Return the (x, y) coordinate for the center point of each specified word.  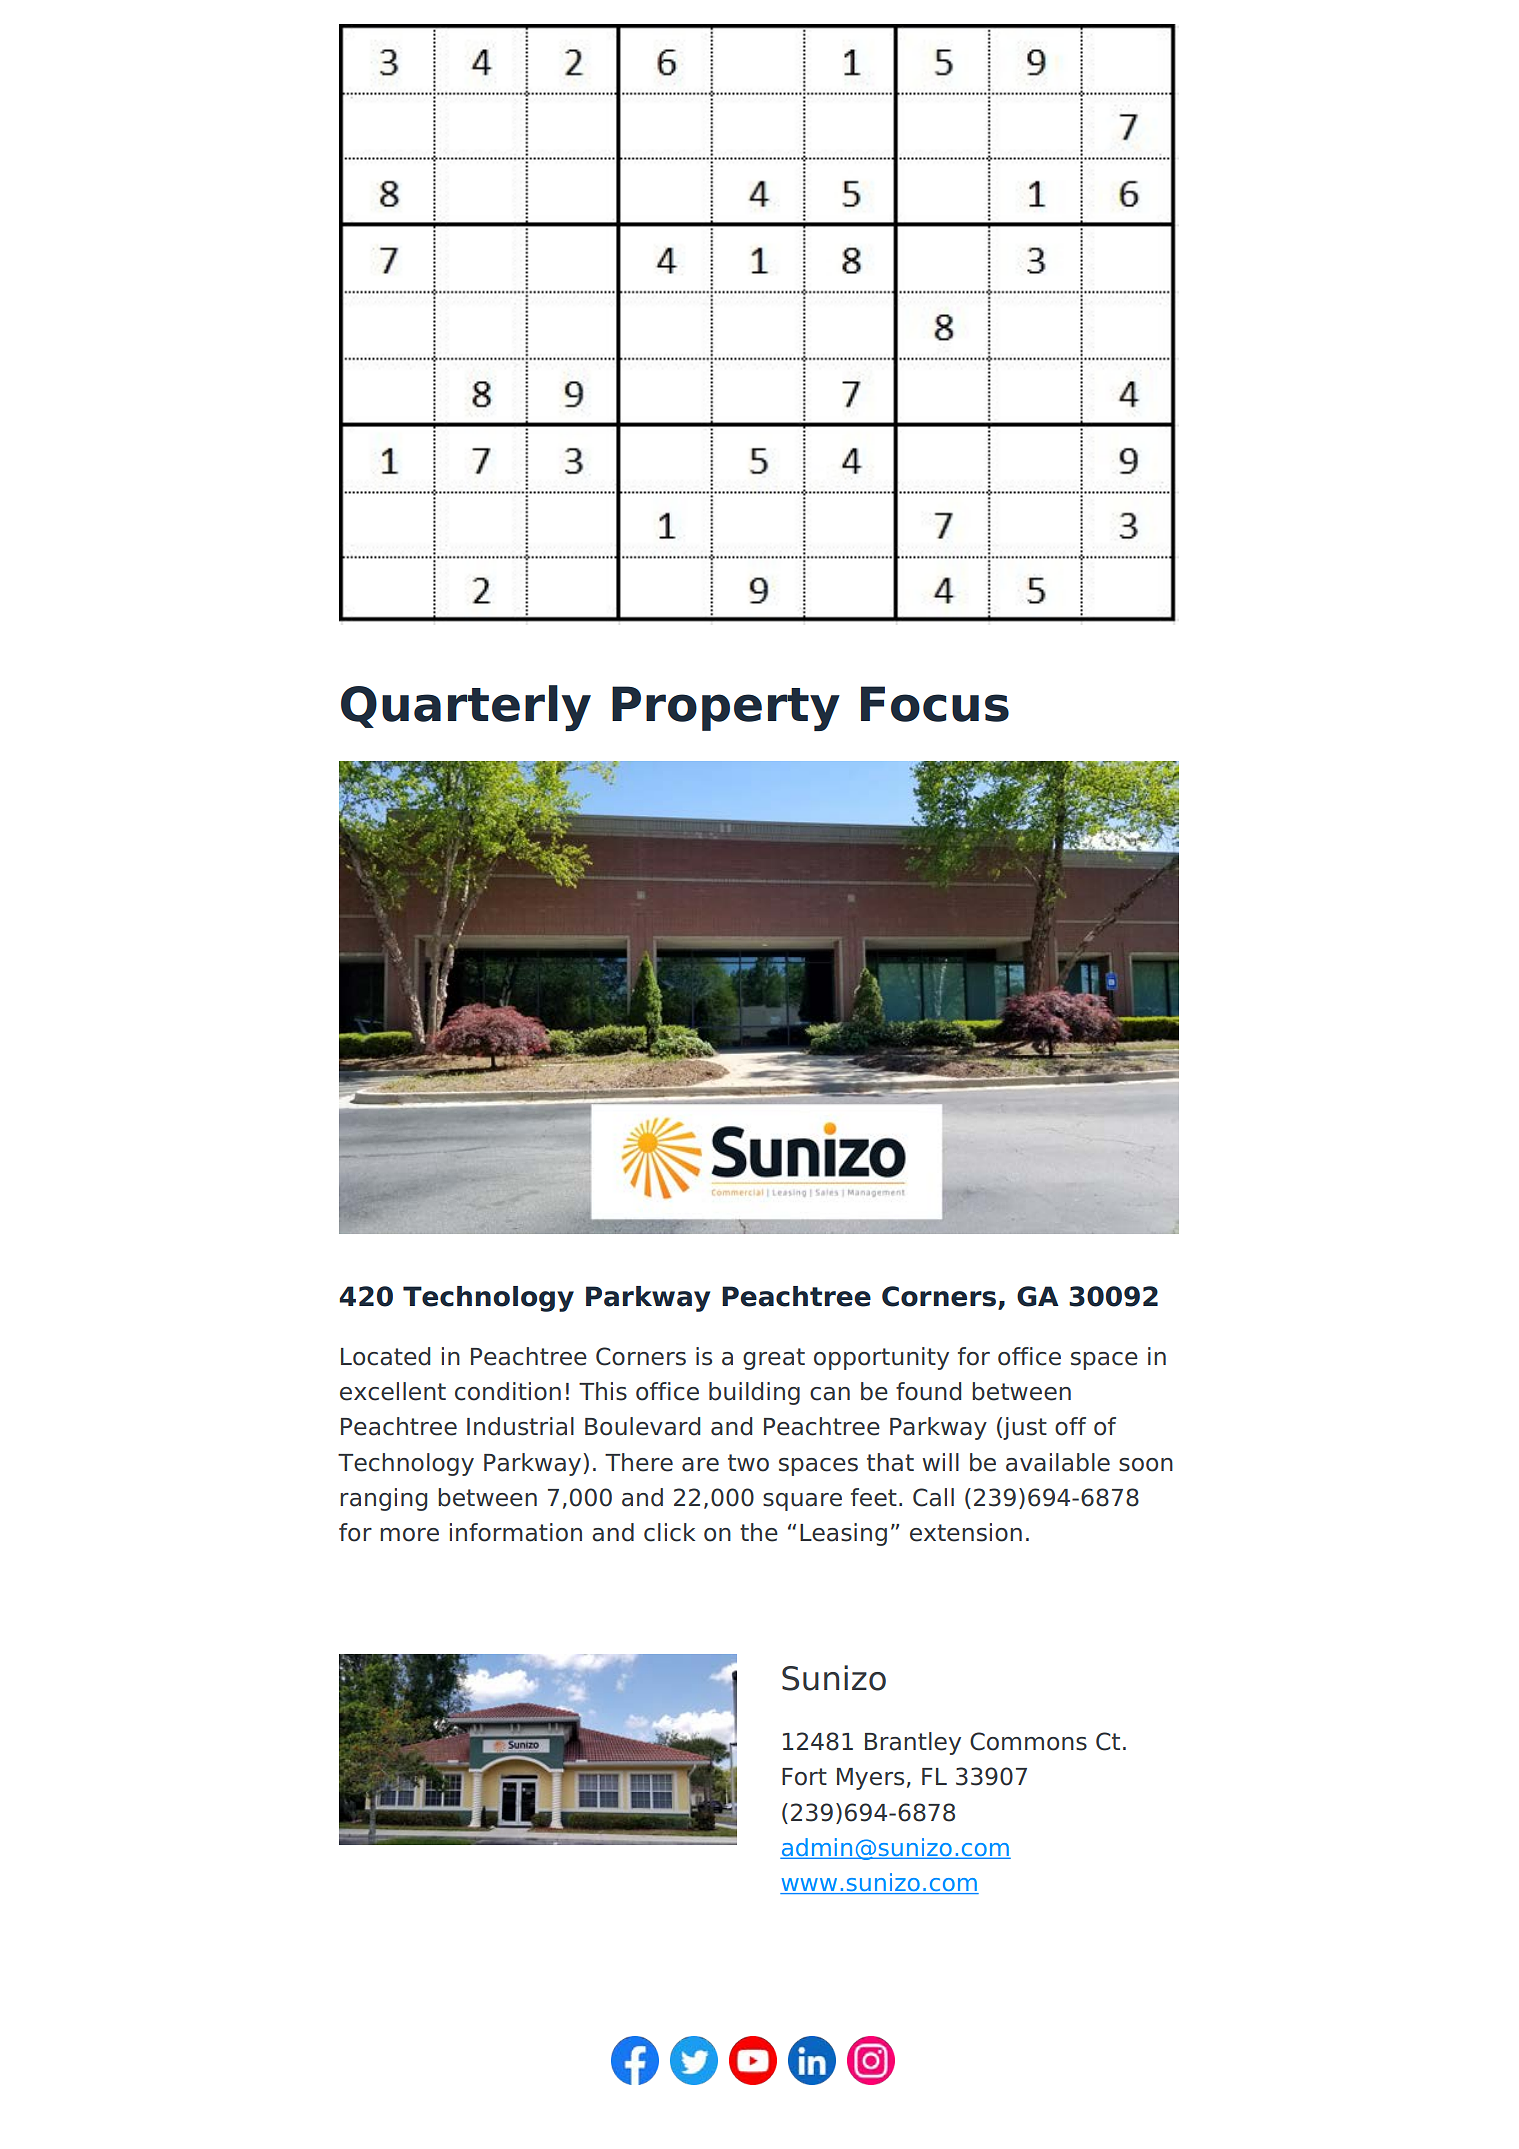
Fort (804, 1777)
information (516, 1532)
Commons (1028, 1741)
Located (385, 1356)
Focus (935, 704)
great (774, 1359)
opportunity (881, 1358)
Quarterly (466, 708)
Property (726, 708)
